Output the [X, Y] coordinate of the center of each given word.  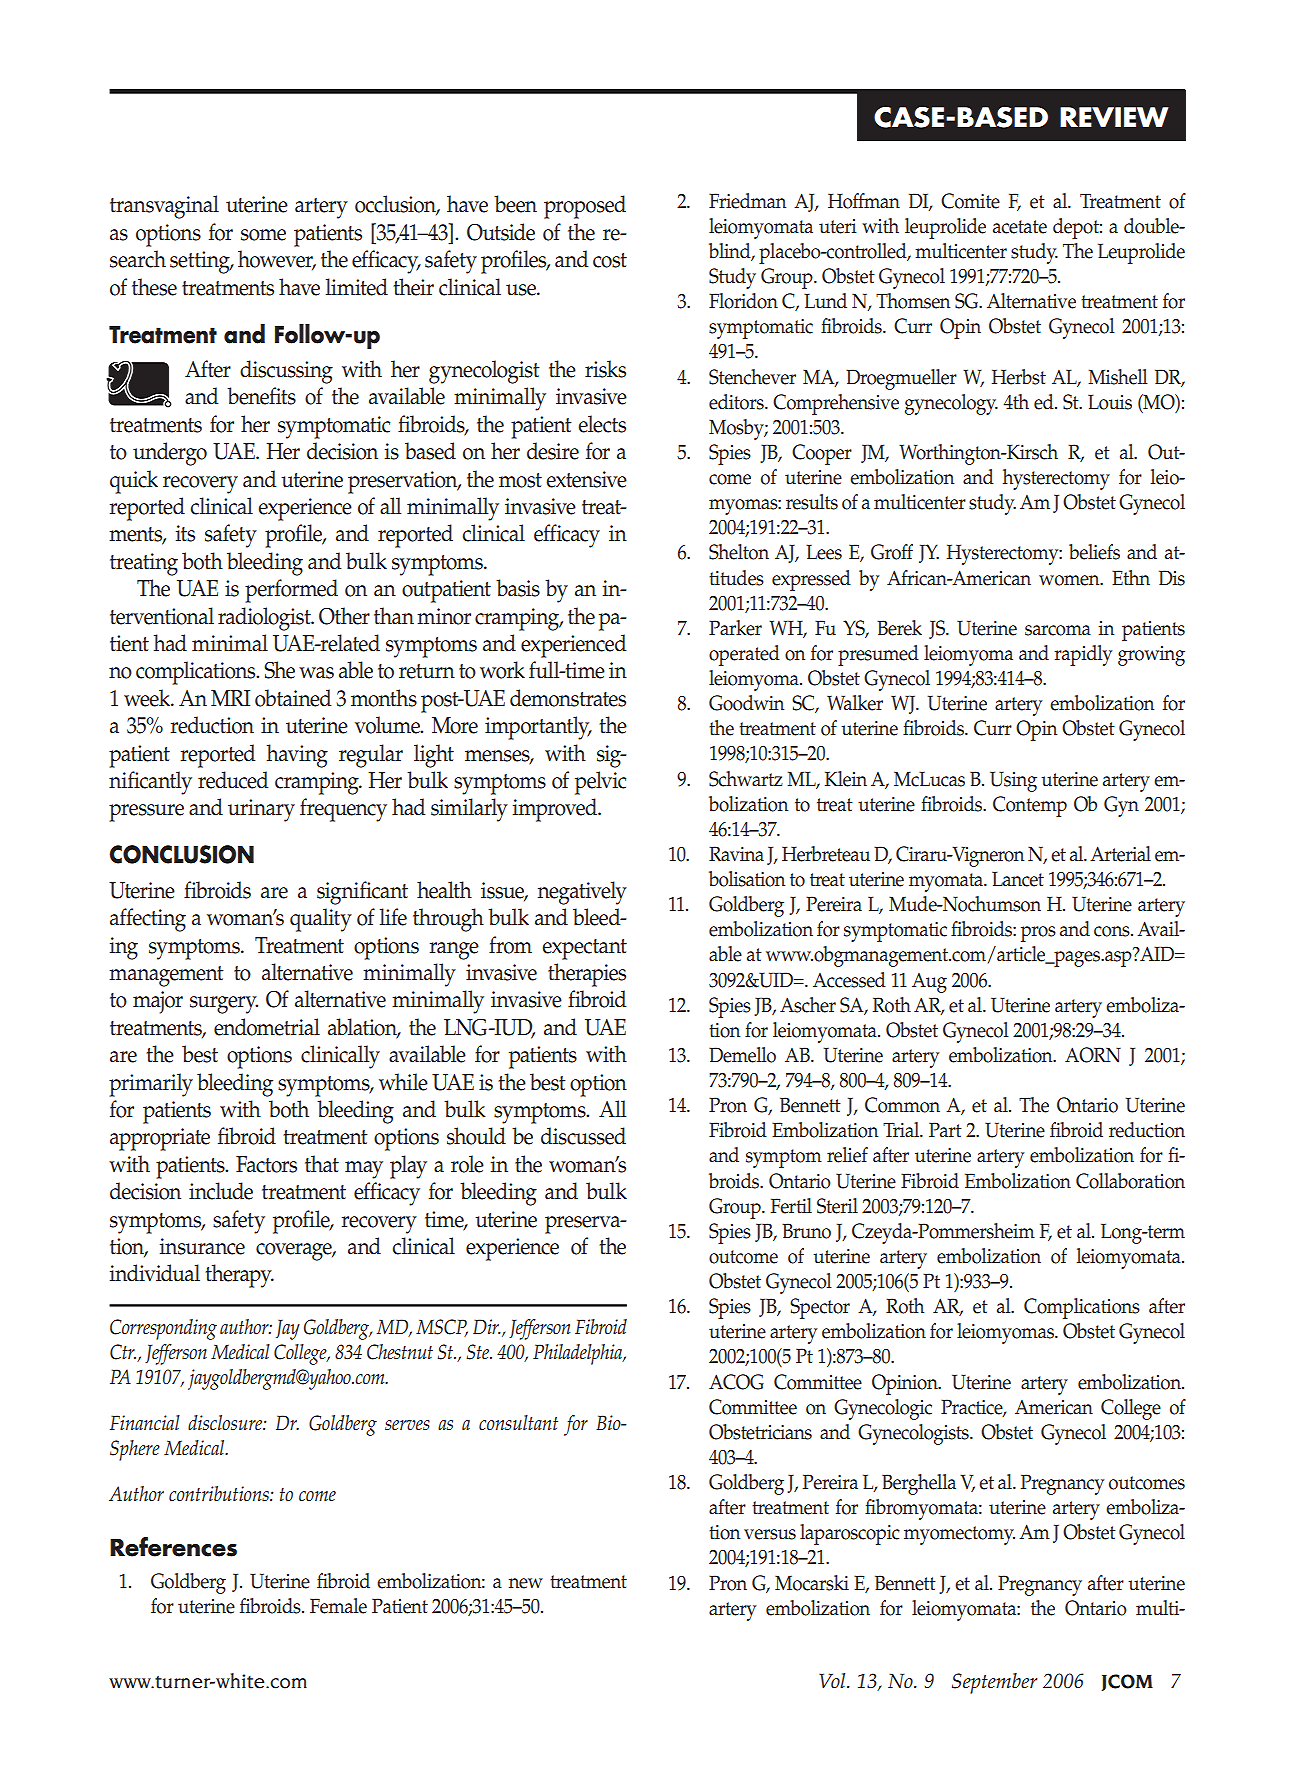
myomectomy [959, 1535]
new [526, 1583]
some [263, 235]
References [173, 1547]
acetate [1020, 227]
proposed [585, 207]
